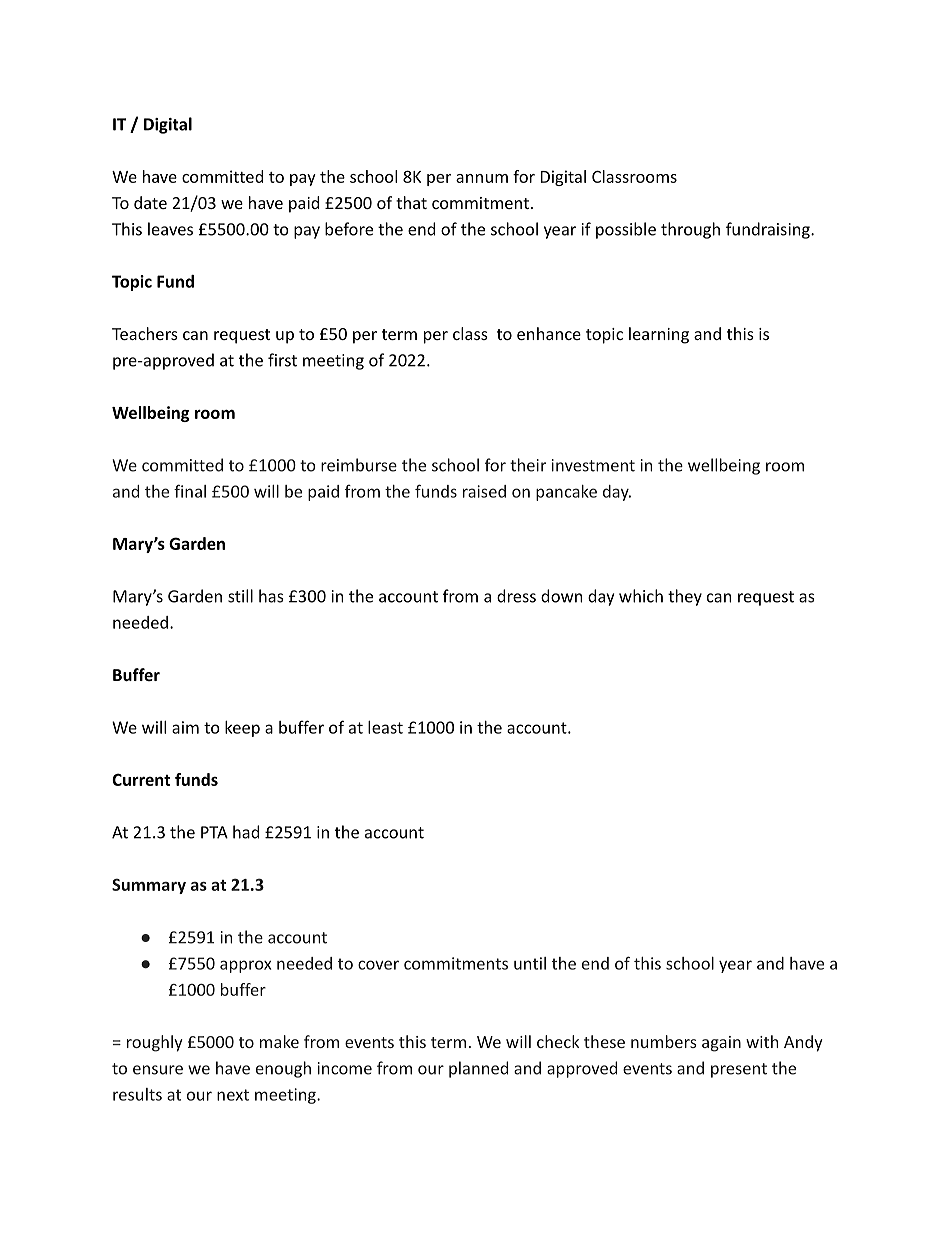 The width and height of the image is (952, 1233). I want to click on next, so click(233, 1095).
